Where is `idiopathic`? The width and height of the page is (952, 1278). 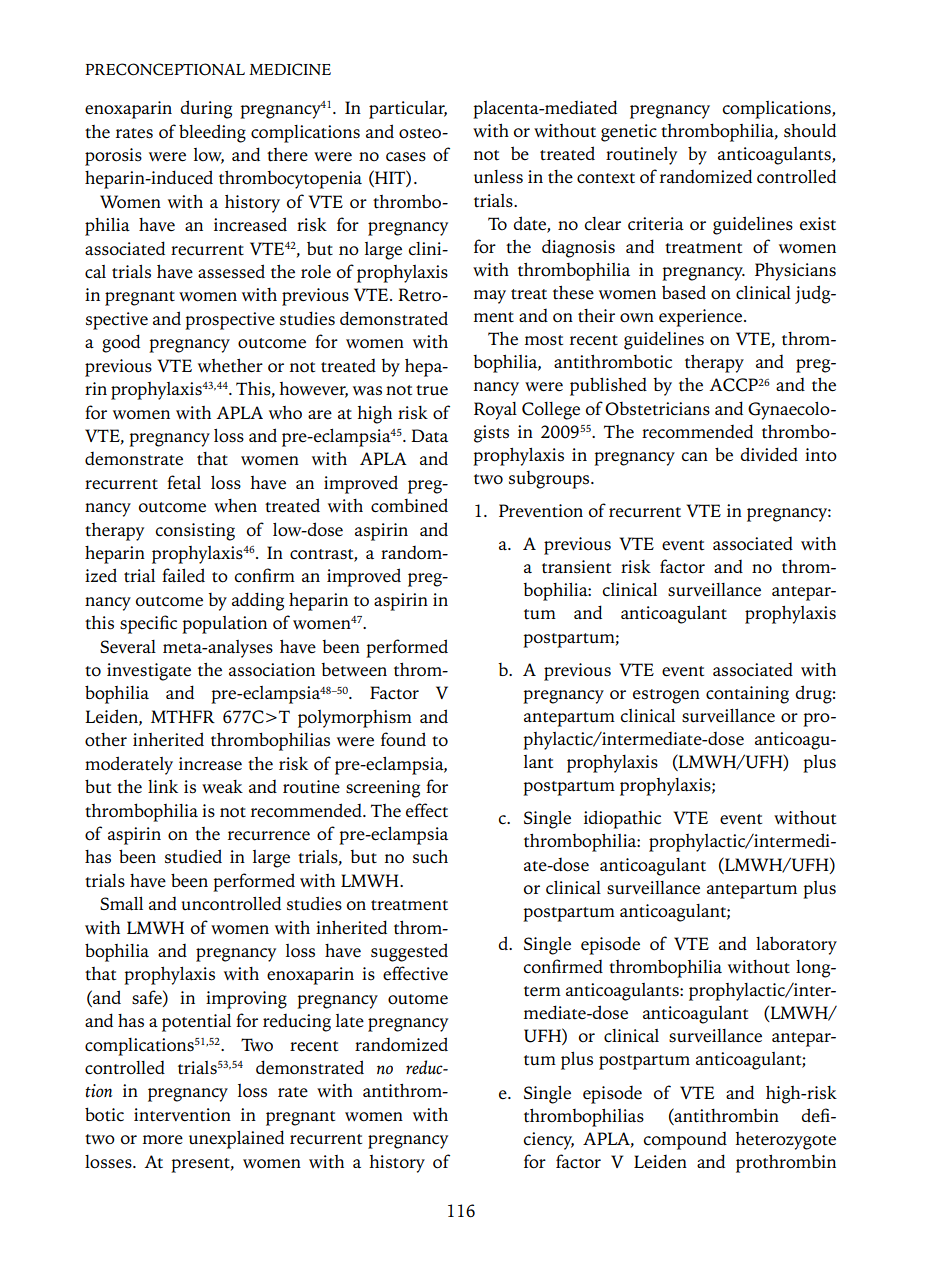
idiopathic is located at coordinates (622, 819).
